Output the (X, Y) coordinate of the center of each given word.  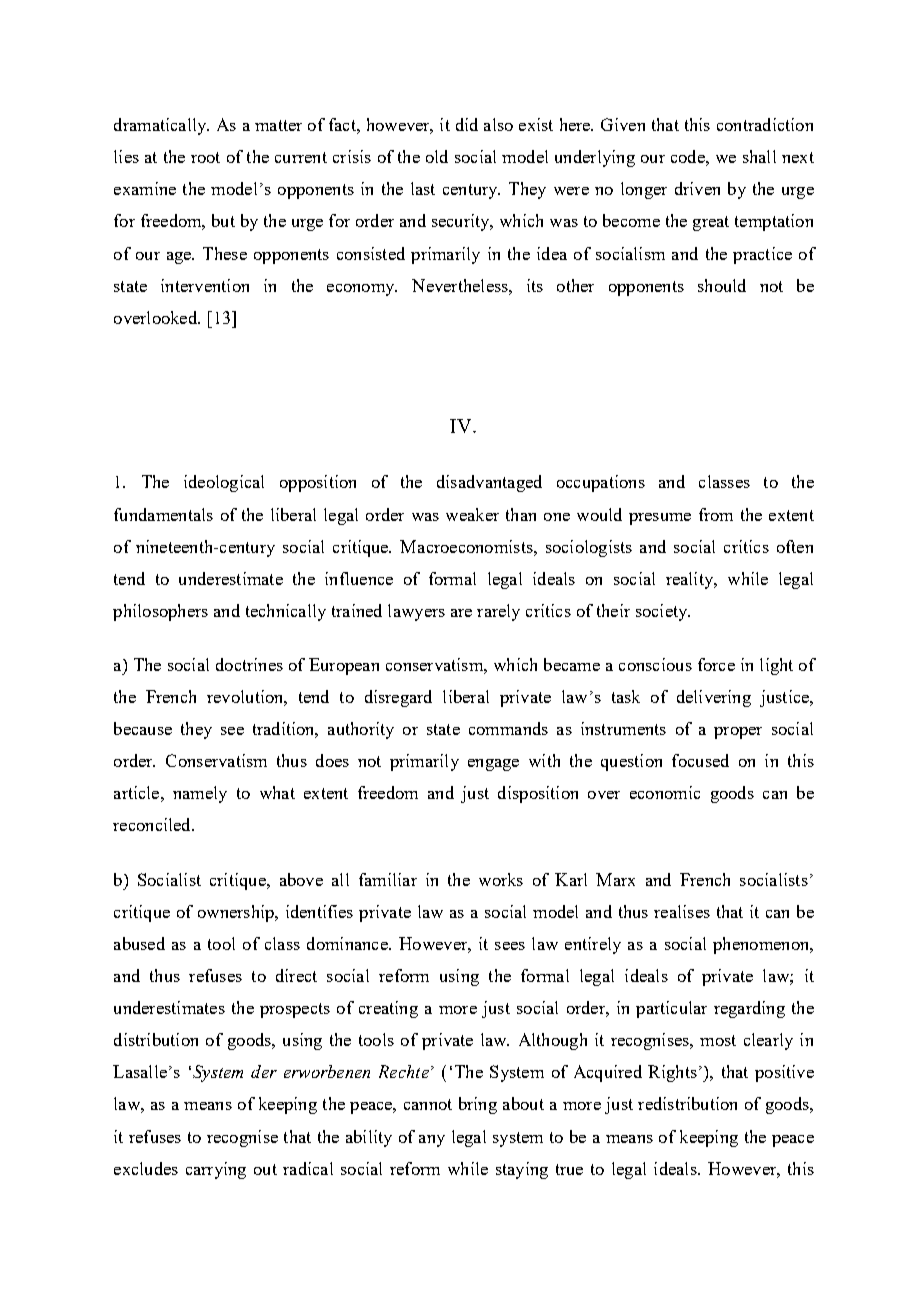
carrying (216, 1170)
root (205, 157)
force (716, 664)
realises (682, 911)
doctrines (249, 664)
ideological (224, 483)
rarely (498, 612)
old (437, 156)
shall (759, 156)
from (716, 514)
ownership (237, 913)
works (501, 879)
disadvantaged (489, 483)
